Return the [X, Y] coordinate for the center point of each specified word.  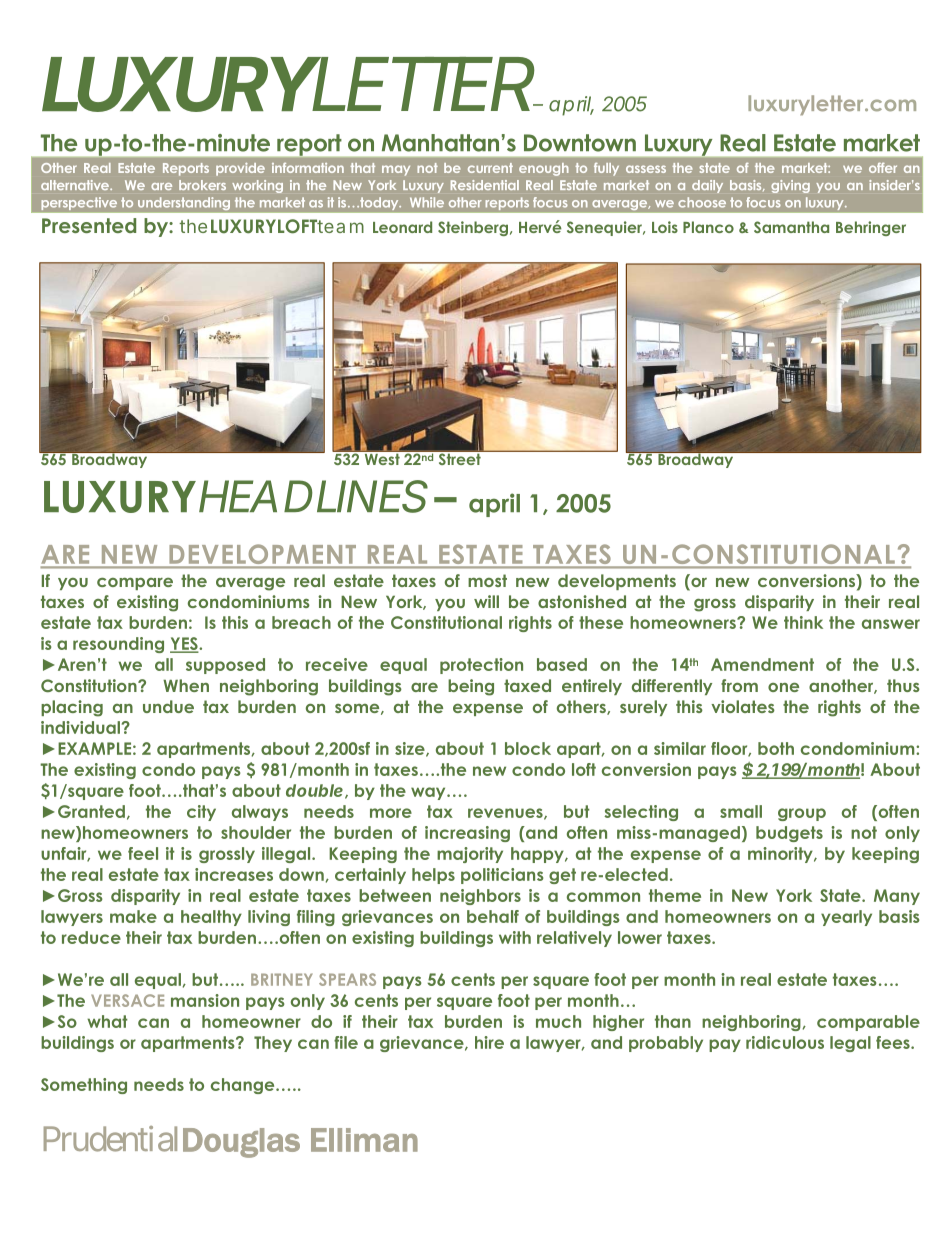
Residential [485, 185]
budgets [789, 834]
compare [135, 584]
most [487, 580]
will [486, 601]
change [244, 1086]
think [803, 622]
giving [790, 186]
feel [143, 853]
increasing [467, 834]
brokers [202, 185]
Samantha [791, 227]
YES [185, 645]
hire [489, 1042]
